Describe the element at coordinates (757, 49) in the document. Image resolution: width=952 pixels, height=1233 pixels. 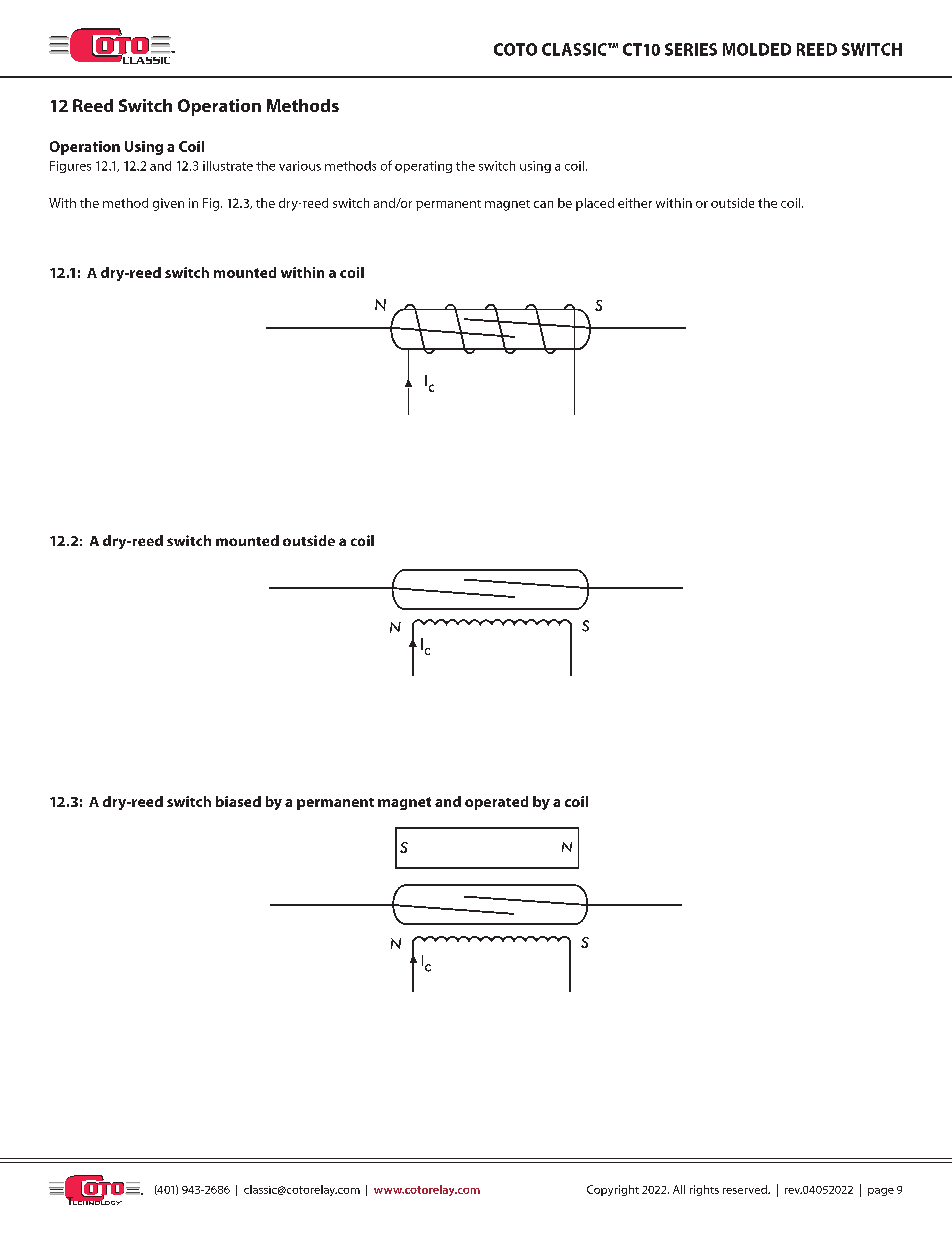
I see `MOLDED` at that location.
